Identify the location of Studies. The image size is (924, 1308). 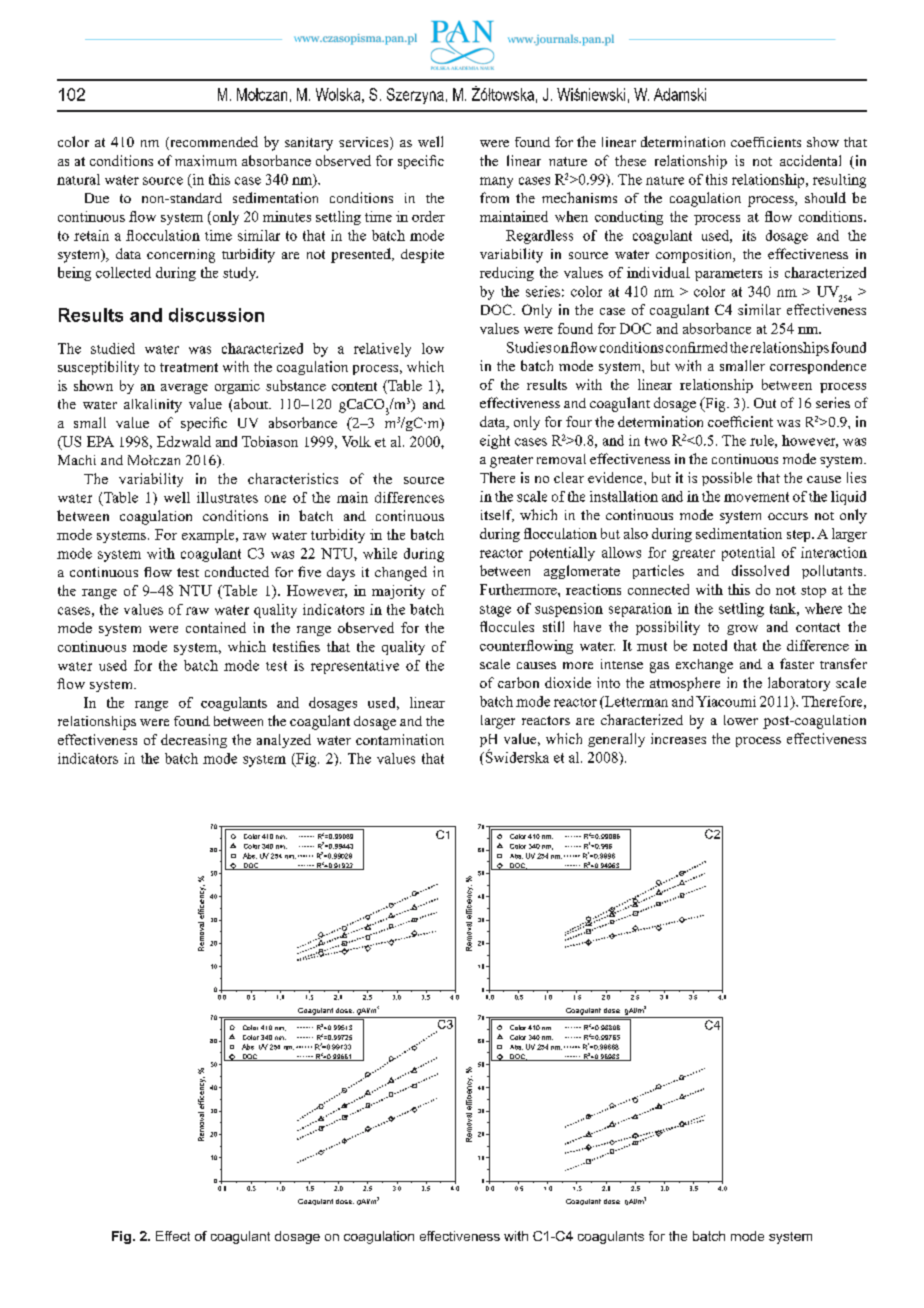
(529, 347).
